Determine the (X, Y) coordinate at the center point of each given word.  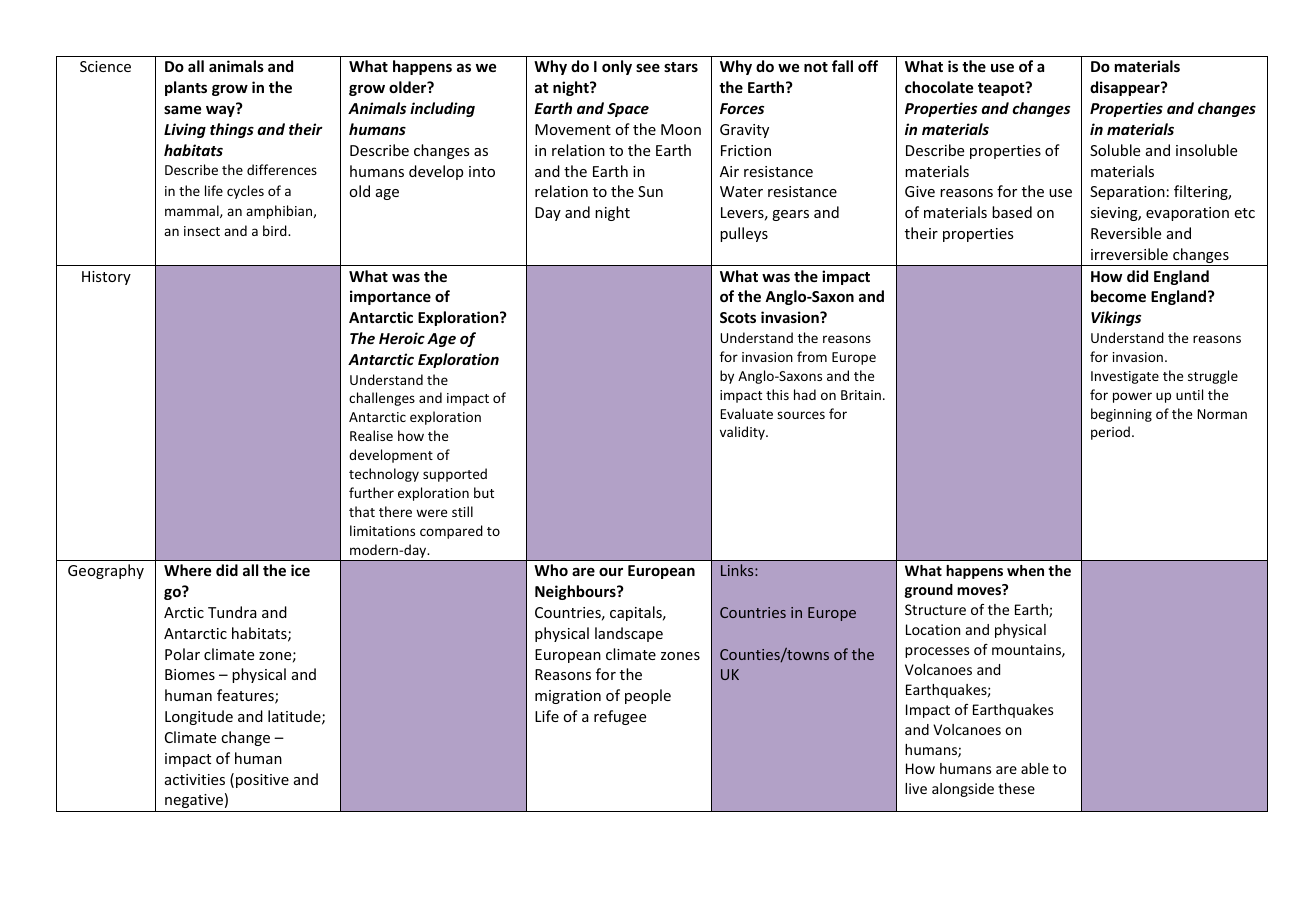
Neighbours (576, 592)
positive (262, 781)
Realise (371, 435)
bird (276, 230)
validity (743, 433)
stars (681, 67)
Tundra (232, 612)
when (1025, 570)
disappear (1126, 88)
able (1035, 768)
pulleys (744, 234)
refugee (620, 717)
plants (186, 88)
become (1118, 296)
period (1110, 433)
